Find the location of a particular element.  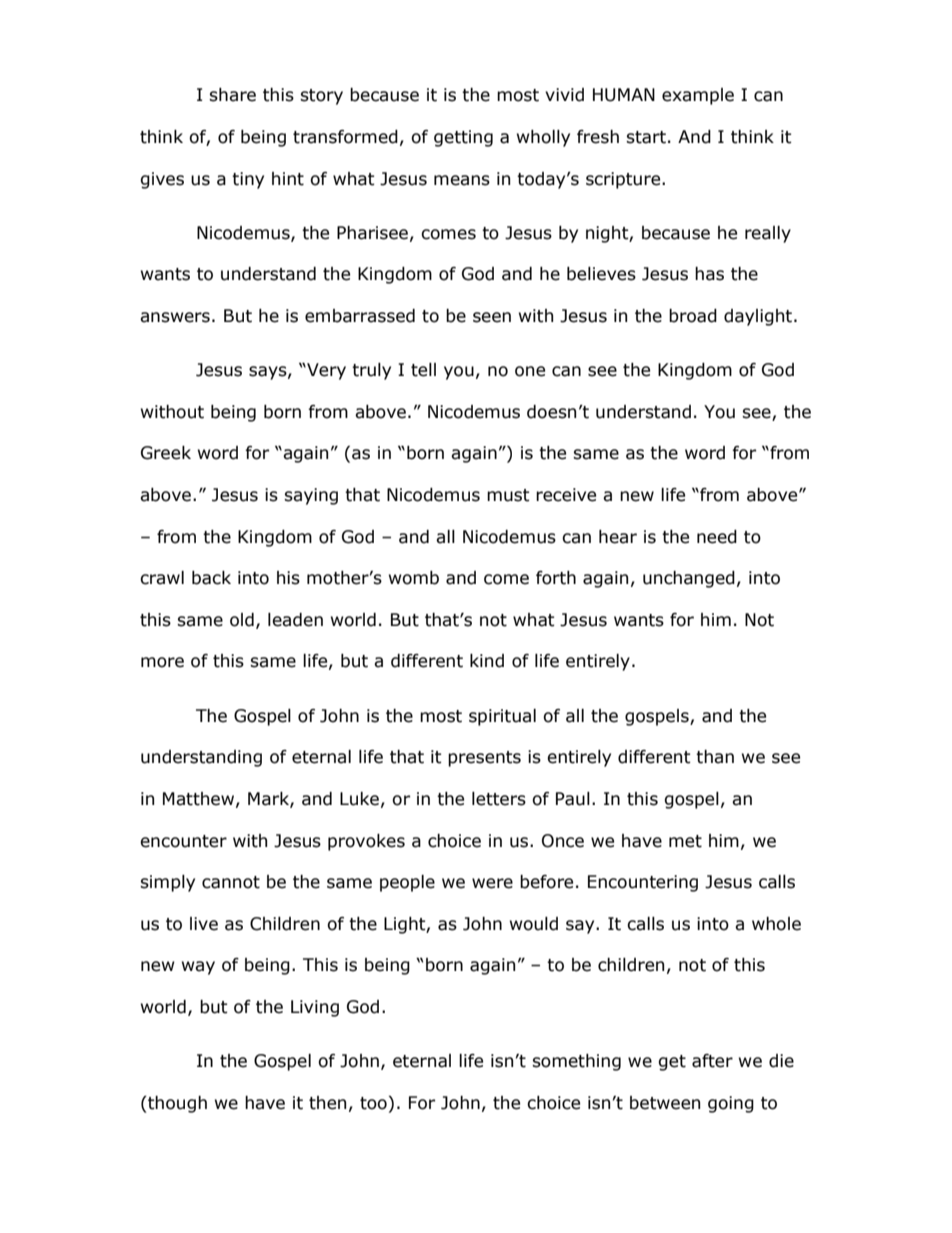

letters is located at coordinates (499, 799).
